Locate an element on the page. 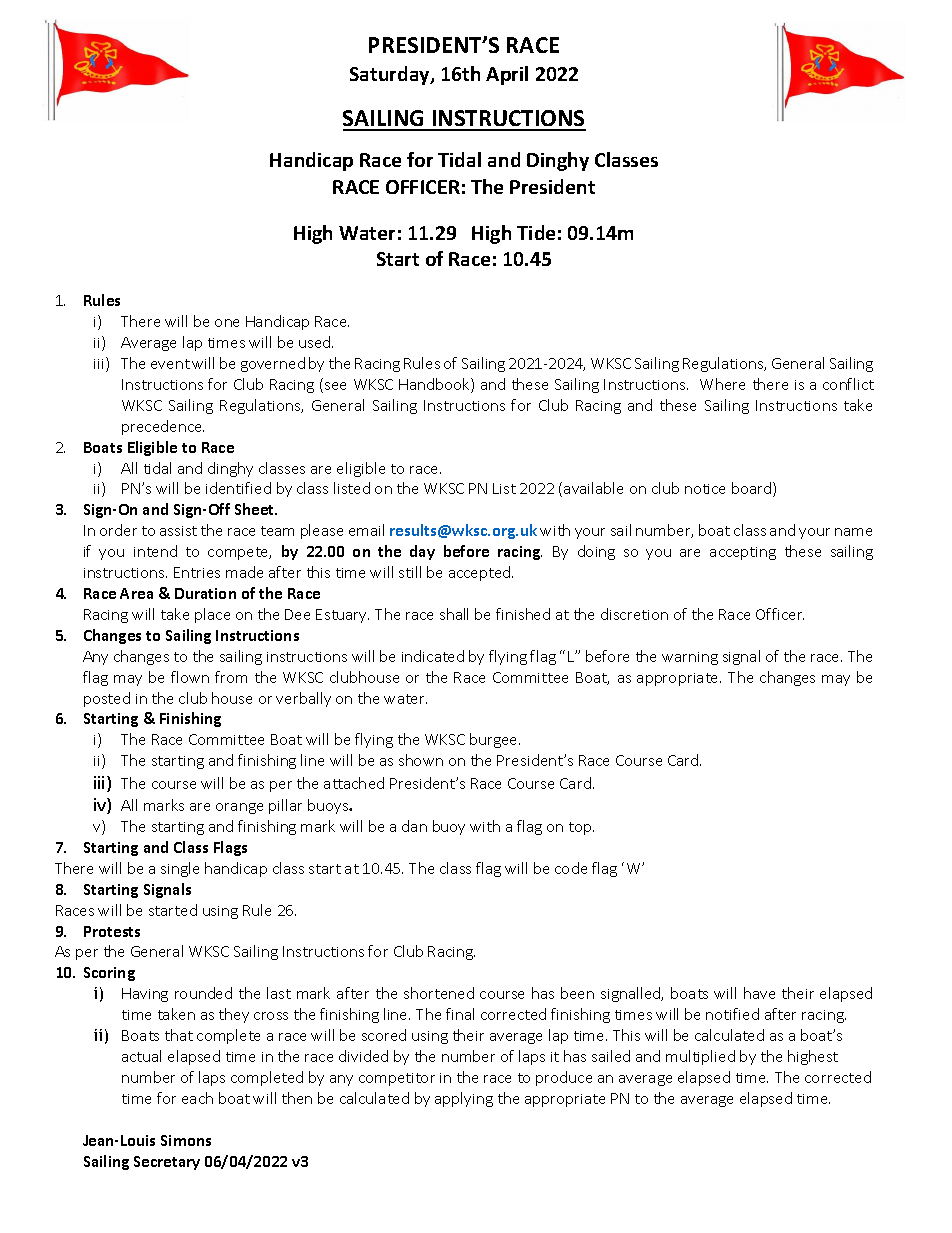 The image size is (952, 1233). Simons is located at coordinates (186, 1140).
